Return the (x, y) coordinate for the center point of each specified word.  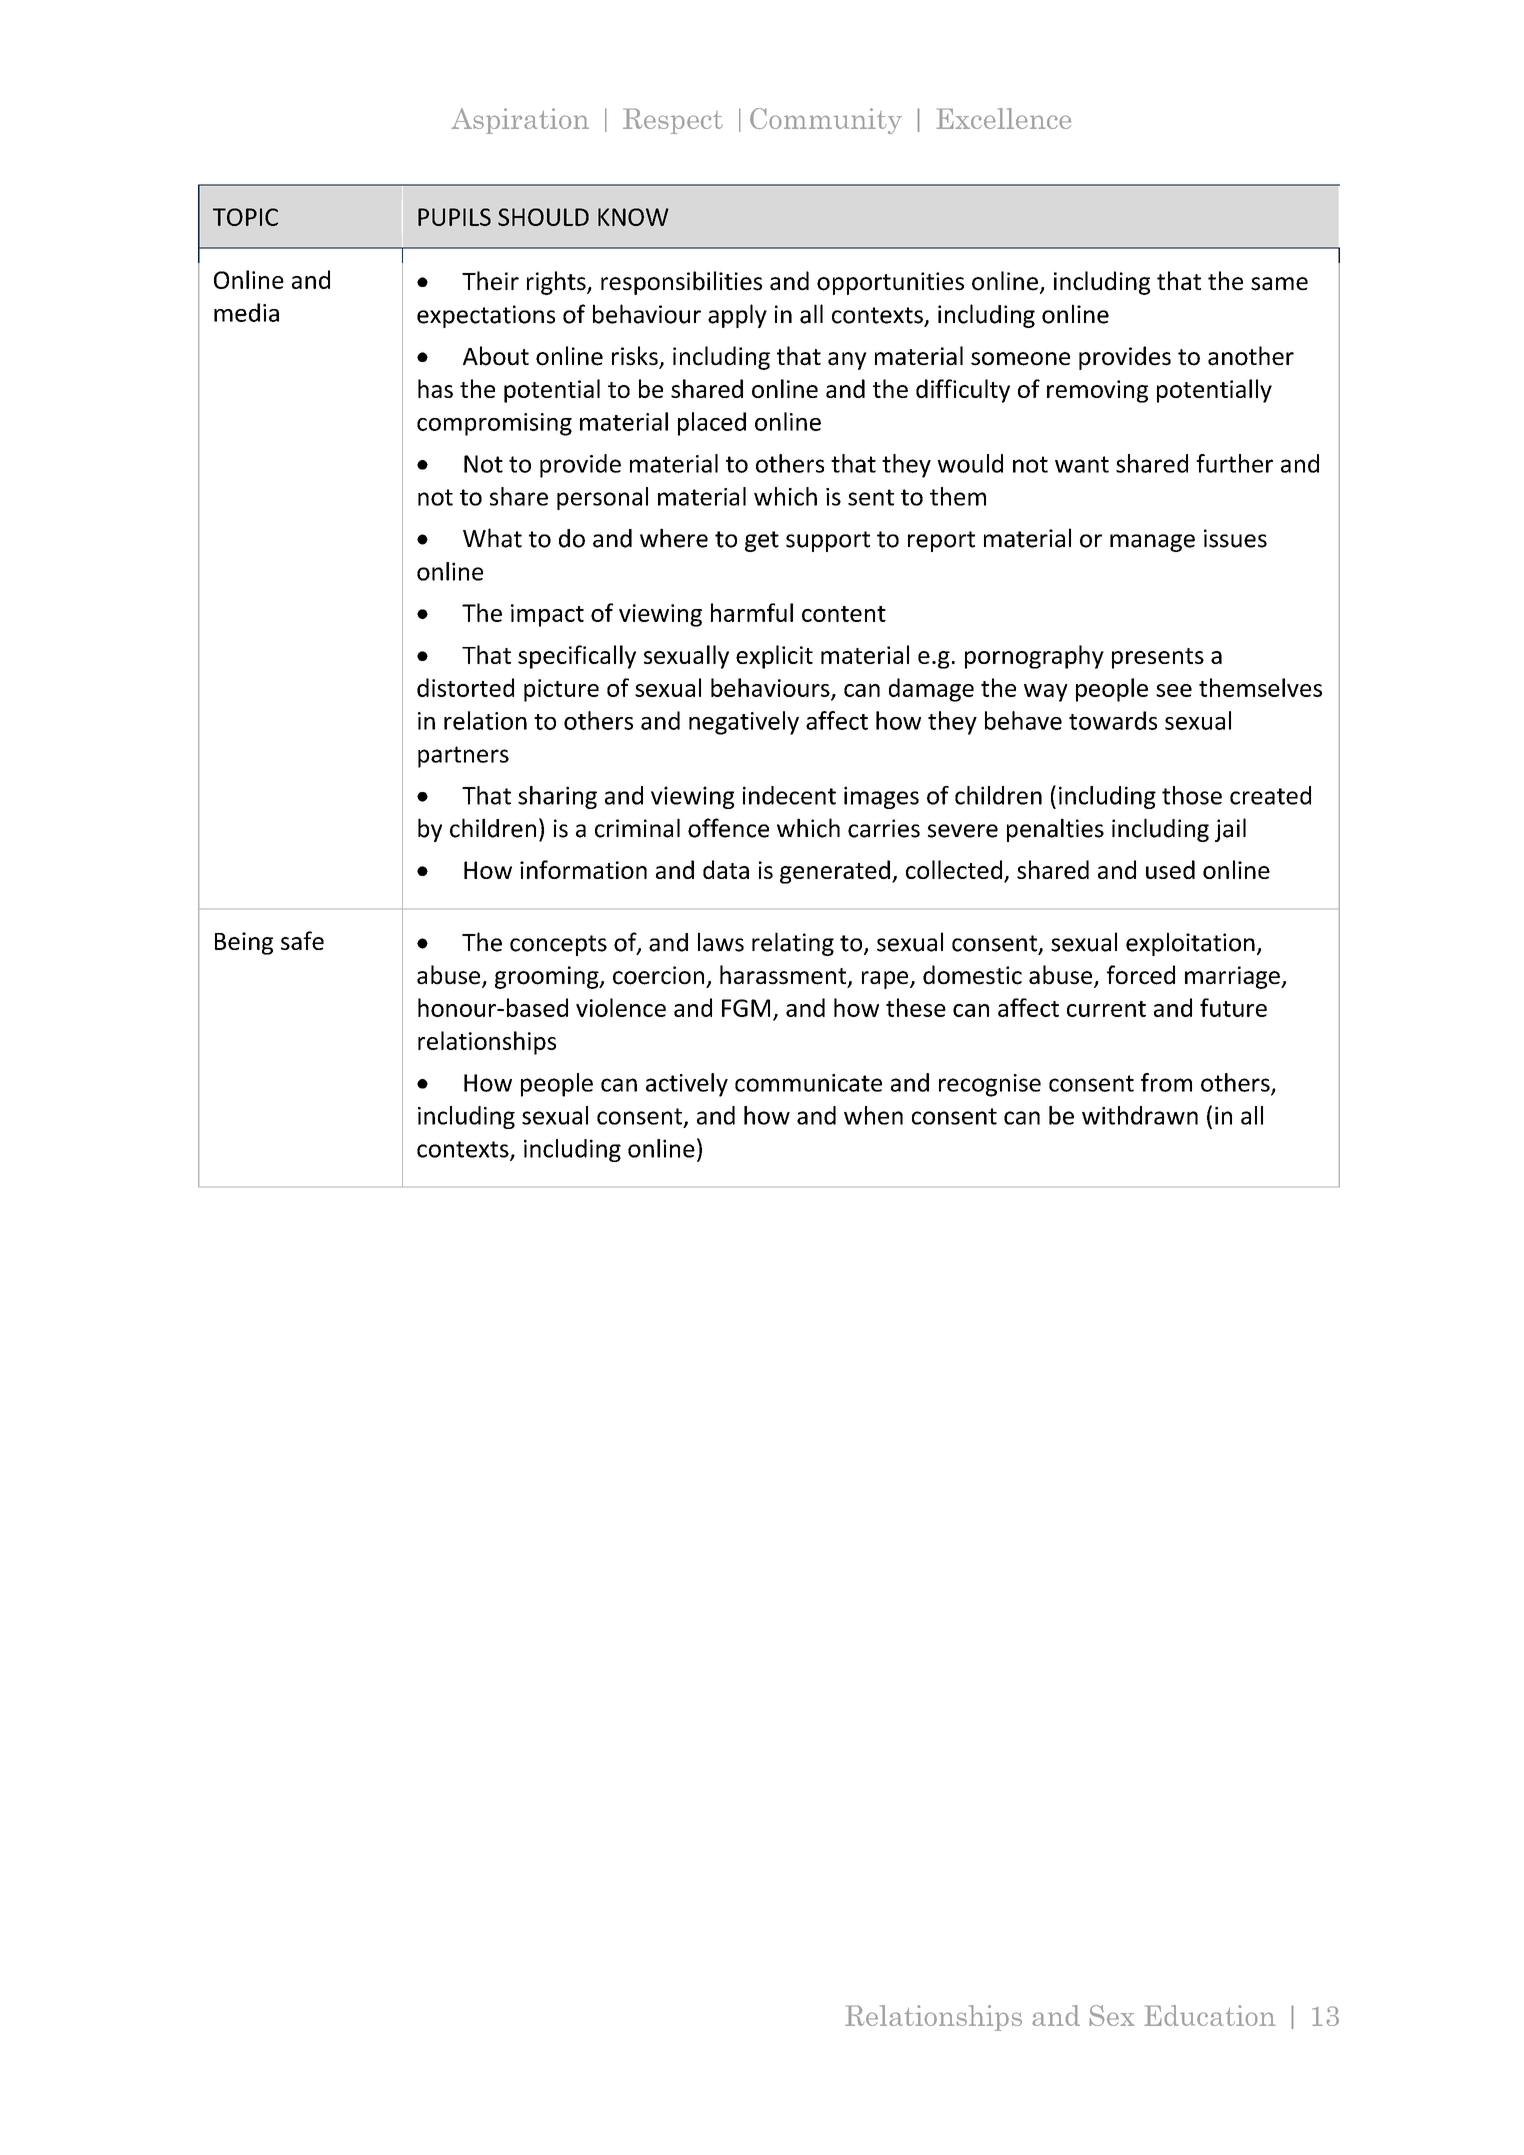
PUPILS (454, 217)
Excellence (1004, 118)
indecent (789, 795)
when (873, 1115)
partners (463, 757)
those (1192, 795)
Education (1210, 2015)
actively (687, 1085)
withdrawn (1140, 1115)
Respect (673, 121)
